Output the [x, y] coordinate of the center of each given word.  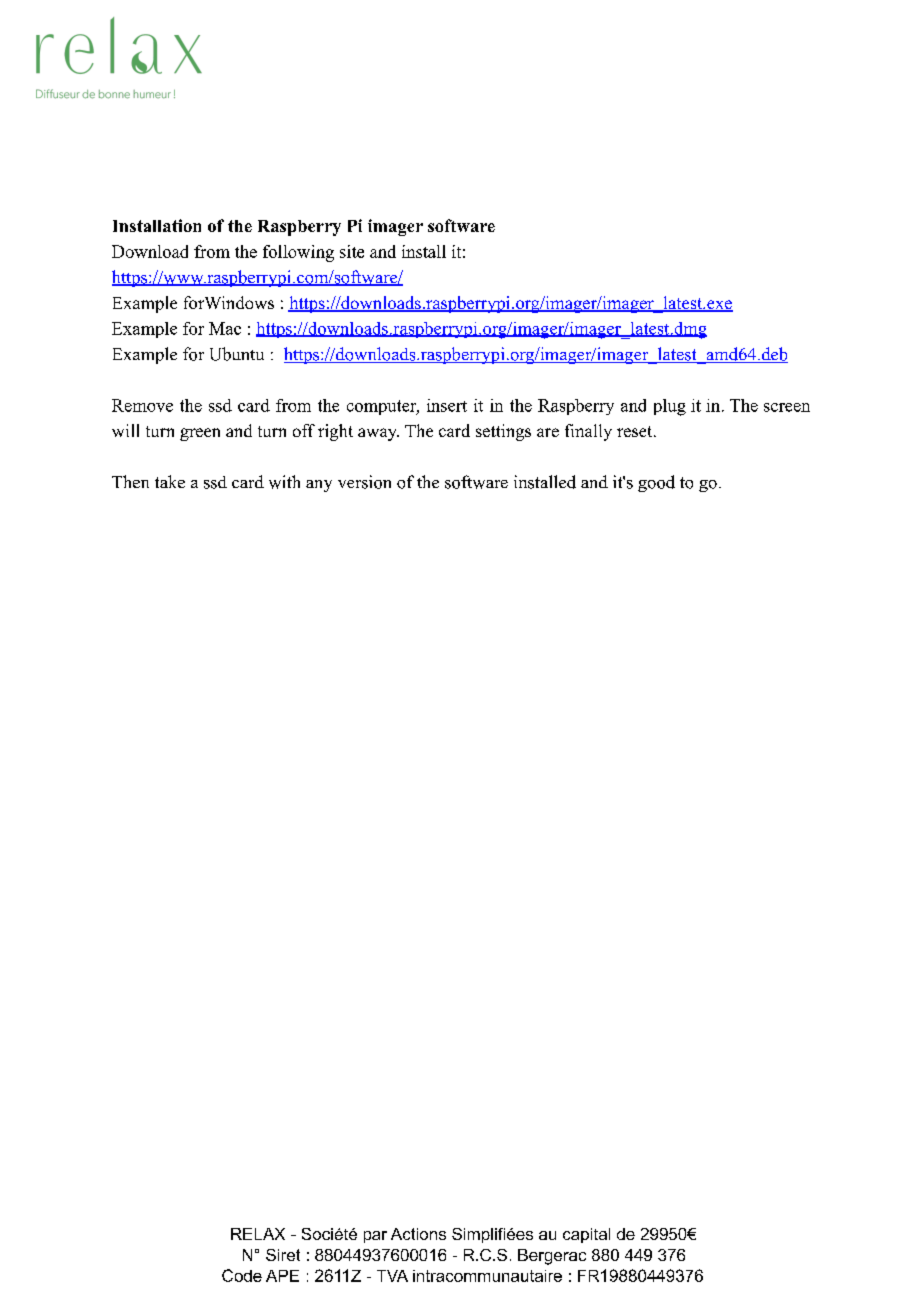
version [364, 482]
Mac [225, 328]
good [656, 483]
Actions [418, 1234]
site [352, 251]
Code [242, 1275]
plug [670, 407]
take [170, 481]
